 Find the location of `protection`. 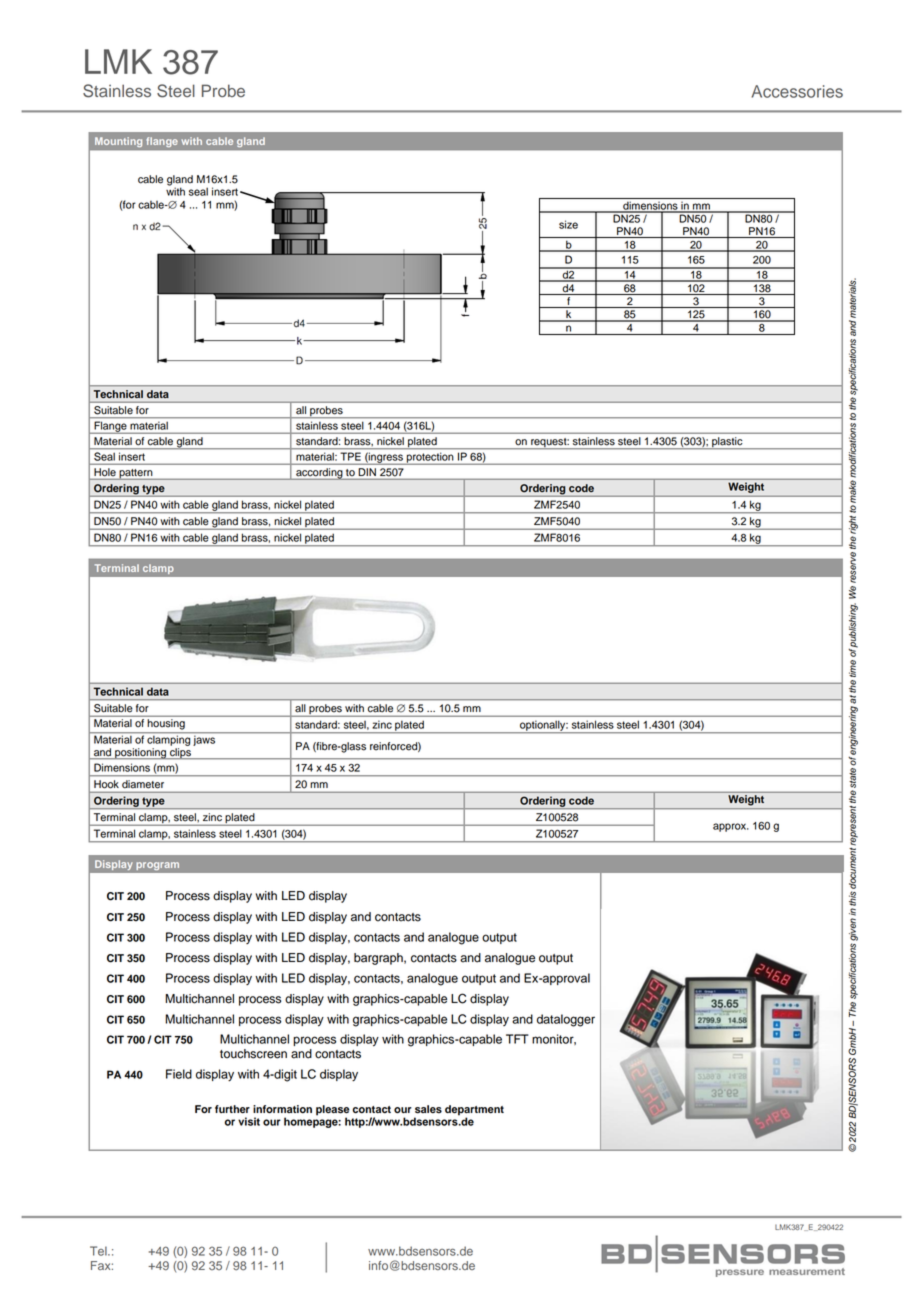

protection is located at coordinates (430, 459).
